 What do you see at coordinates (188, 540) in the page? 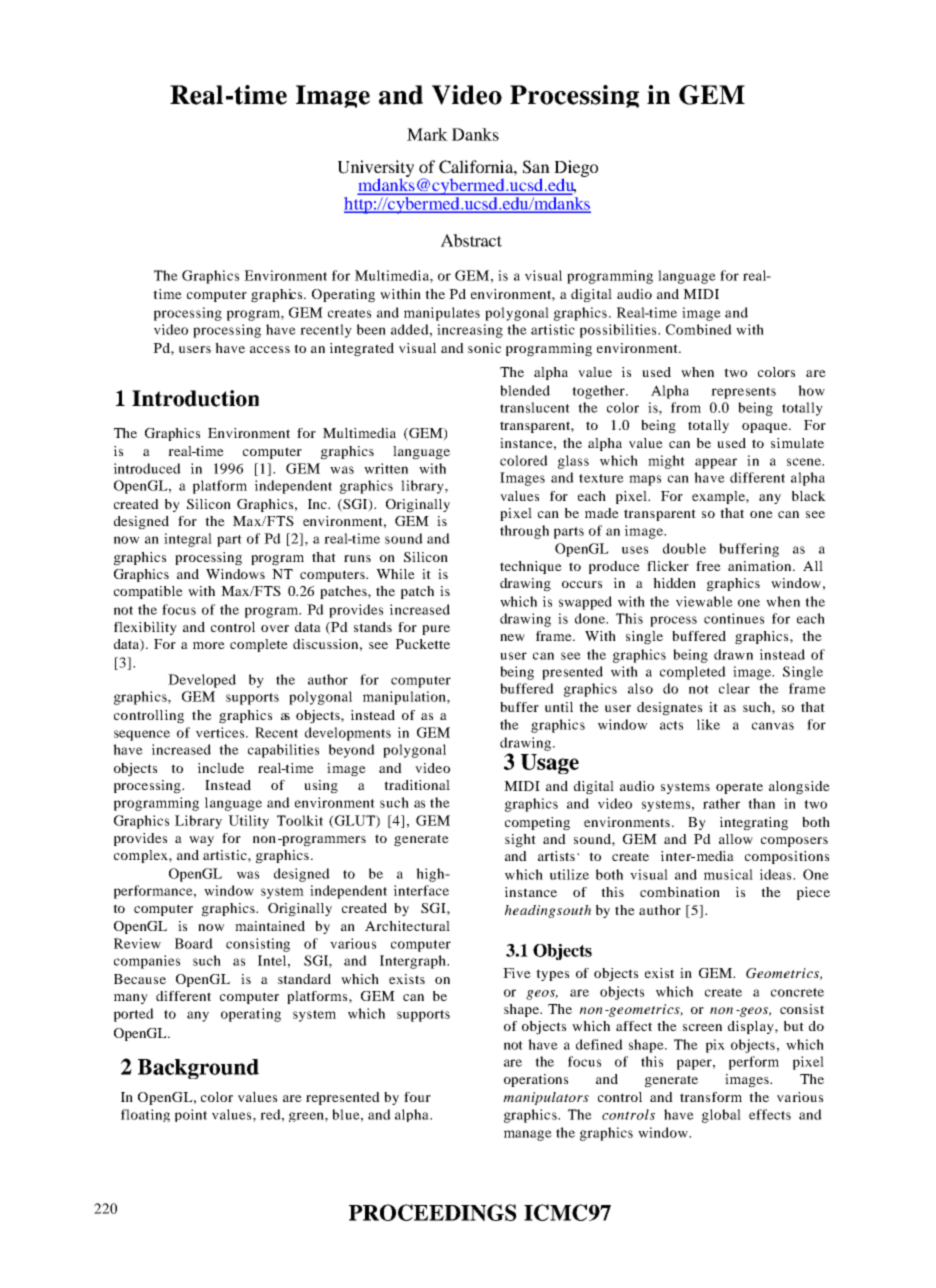
I see `integral` at bounding box center [188, 540].
